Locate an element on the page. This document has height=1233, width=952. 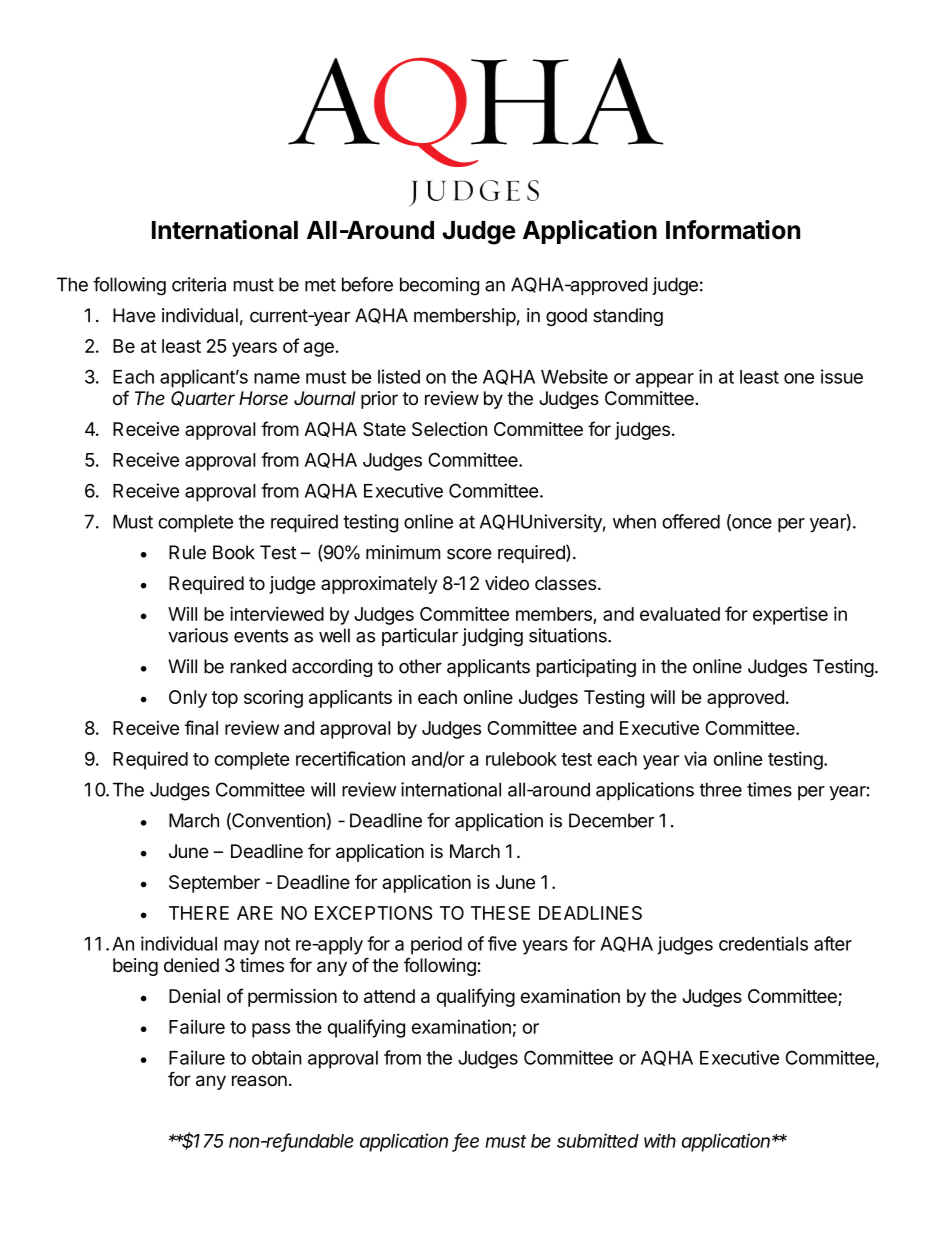
criteria is located at coordinates (199, 284).
